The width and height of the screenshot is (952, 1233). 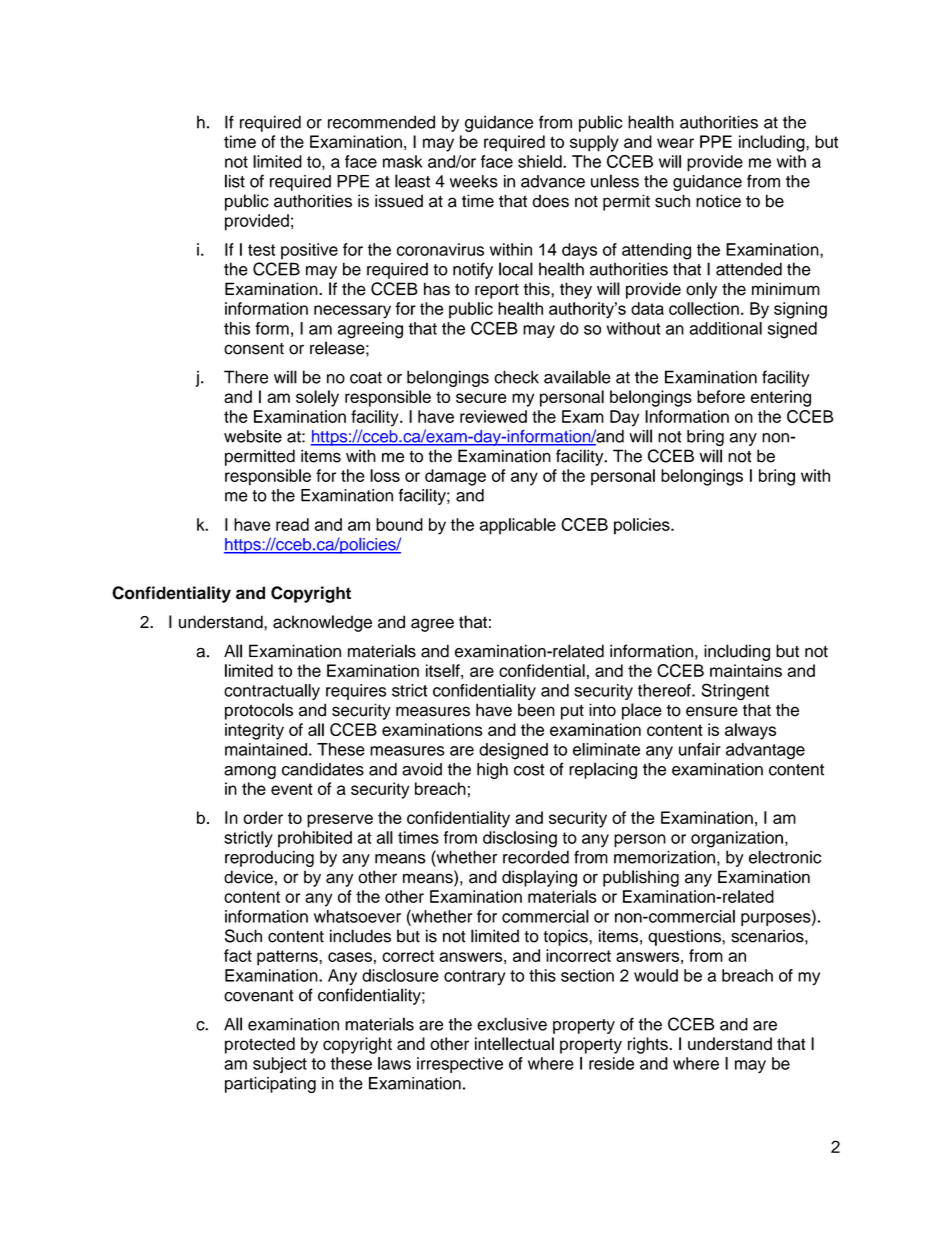 I want to click on before, so click(x=721, y=396).
